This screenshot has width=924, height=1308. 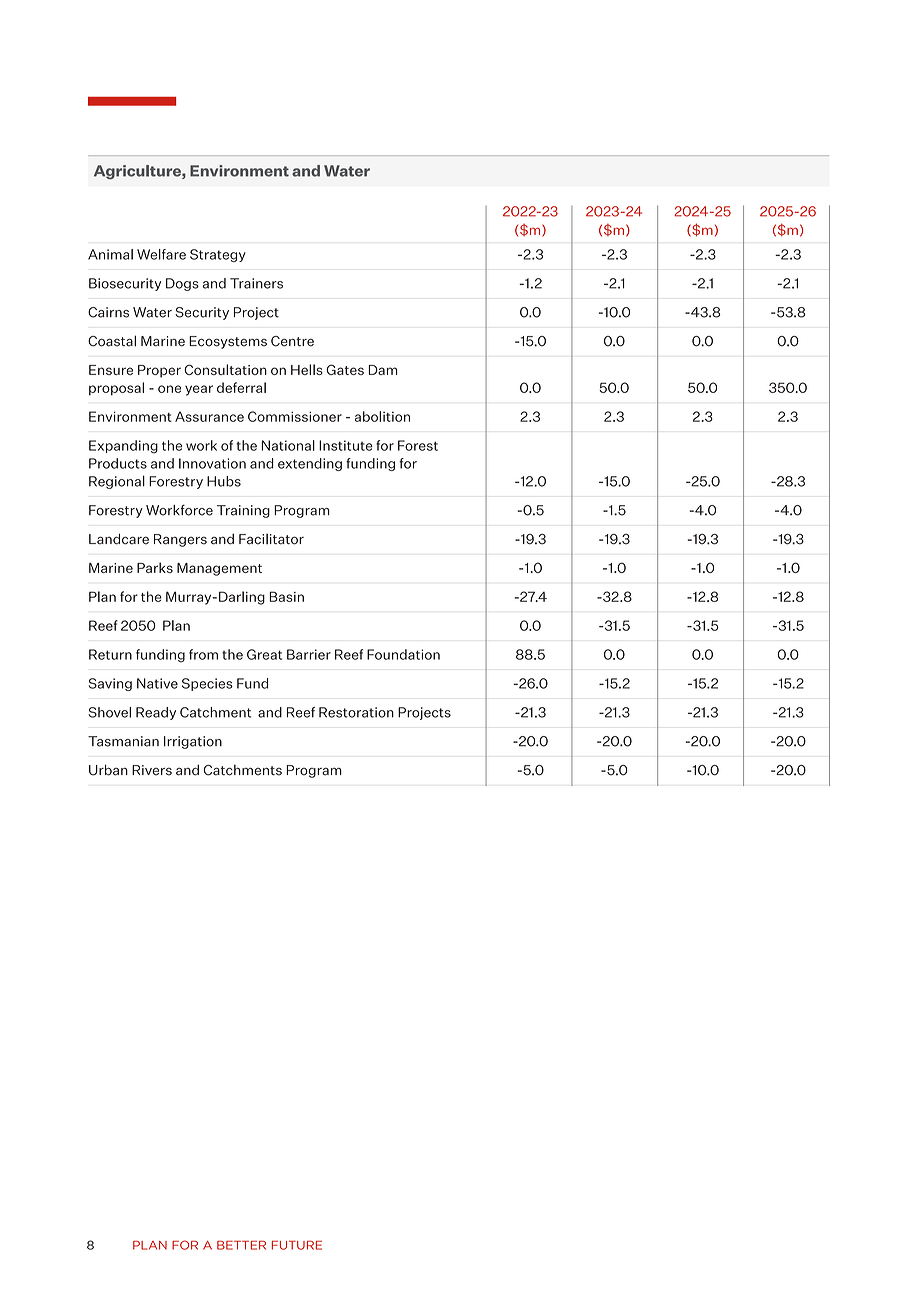 I want to click on Institute, so click(x=346, y=445).
